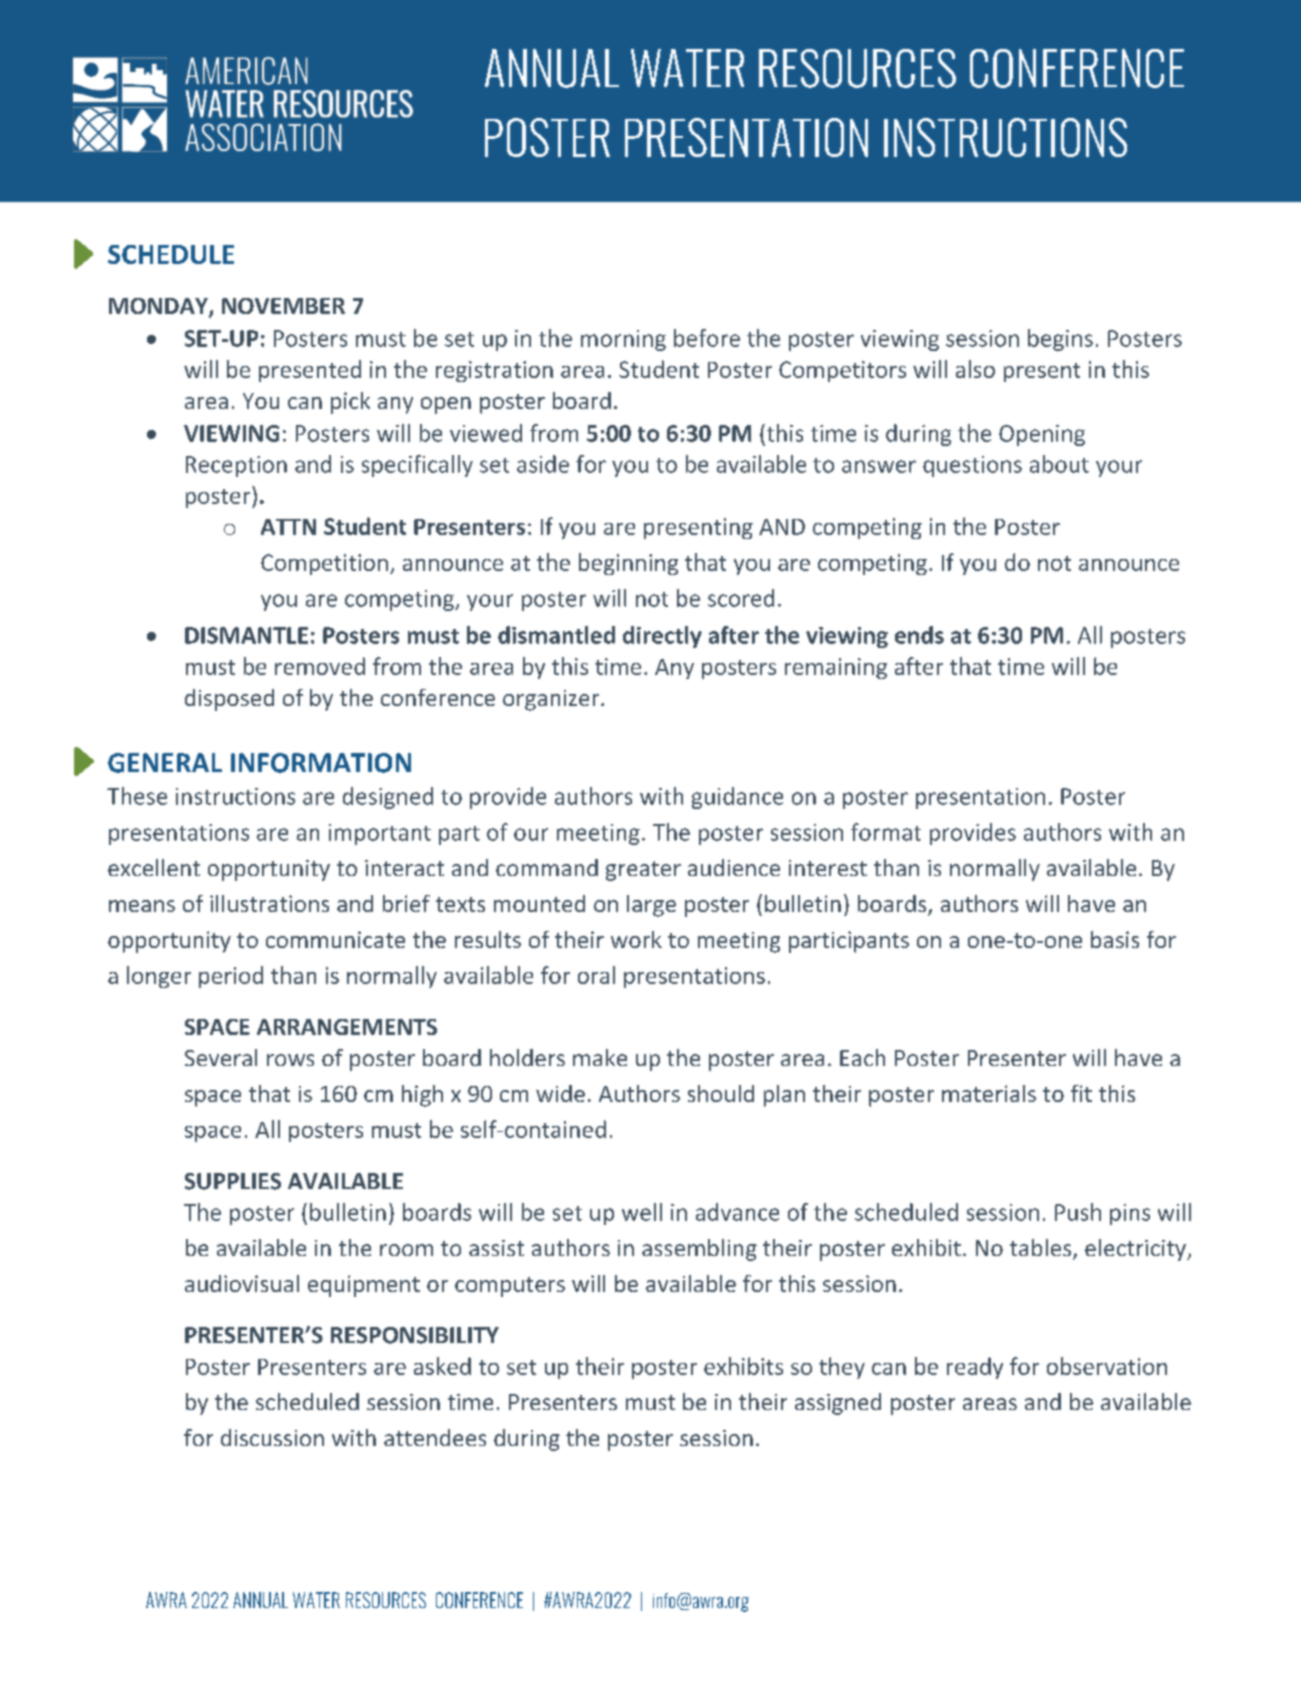  I want to click on NOVEMBER, so click(283, 306).
